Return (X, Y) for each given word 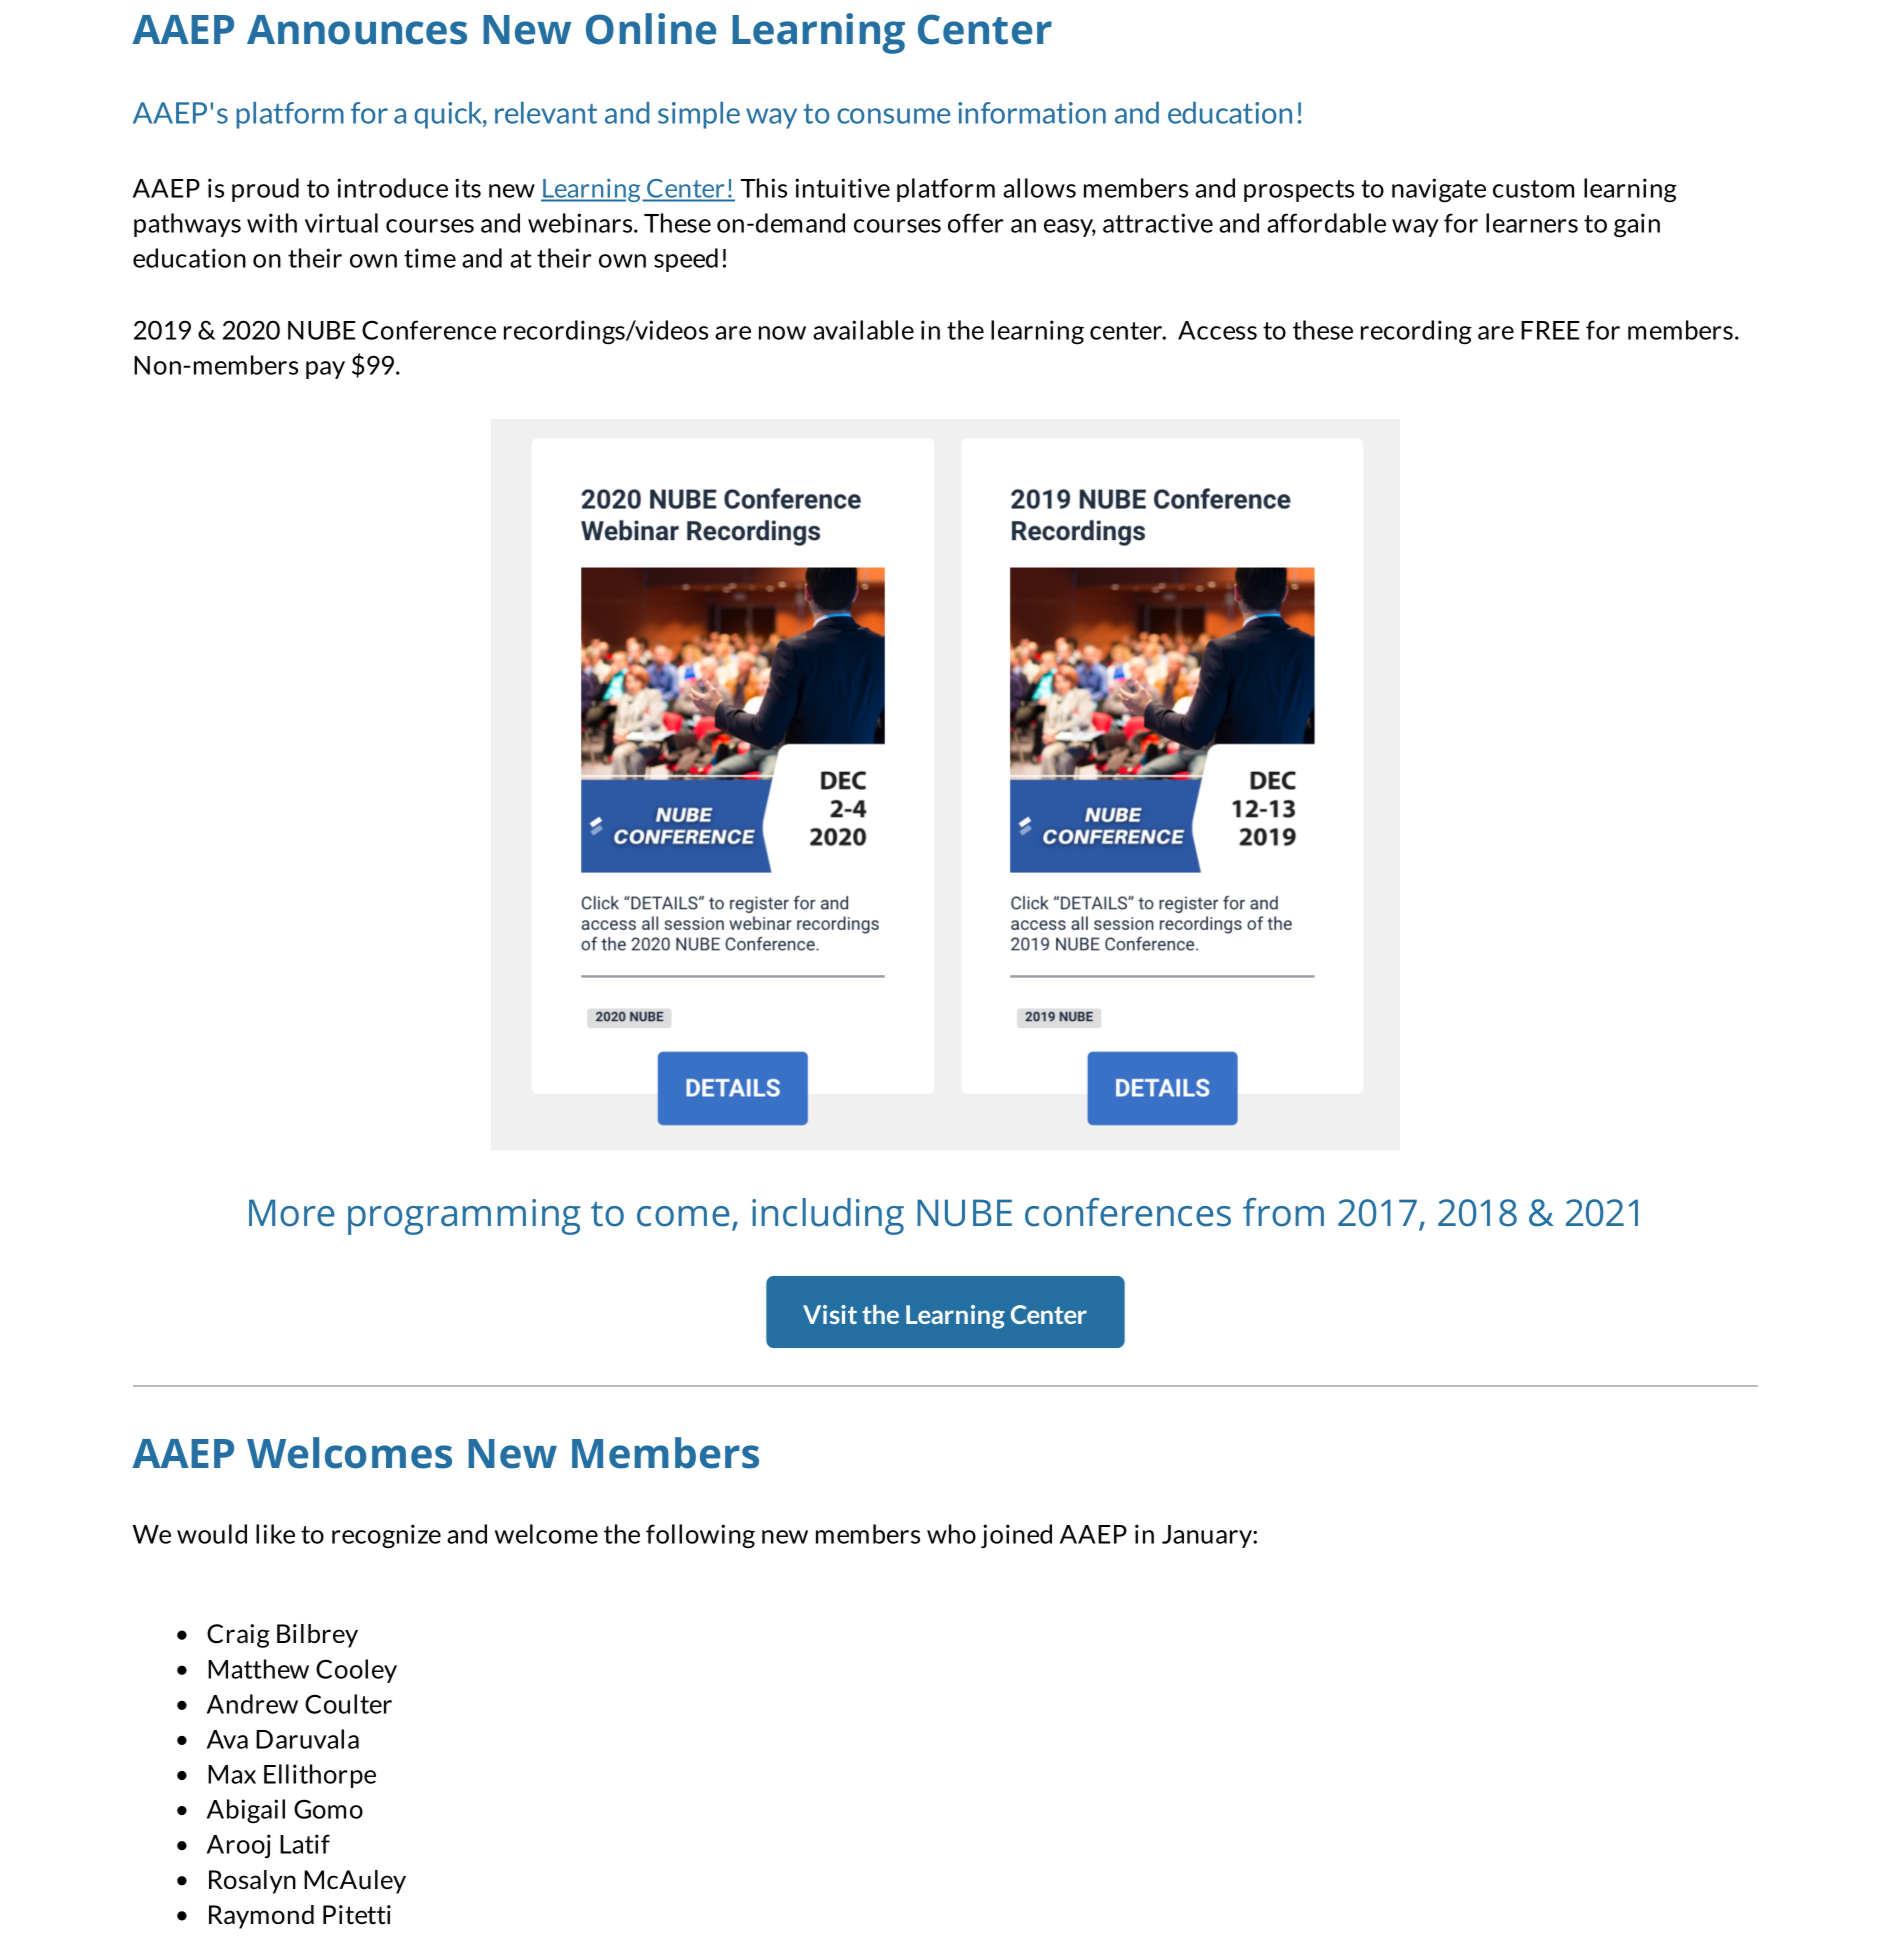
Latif (305, 1844)
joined (1016, 1536)
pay (325, 370)
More (291, 1213)
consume (893, 116)
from (1283, 1212)
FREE (1550, 330)
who (951, 1534)
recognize (386, 1536)
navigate (1439, 190)
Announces (357, 30)
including (828, 1216)
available (863, 330)
